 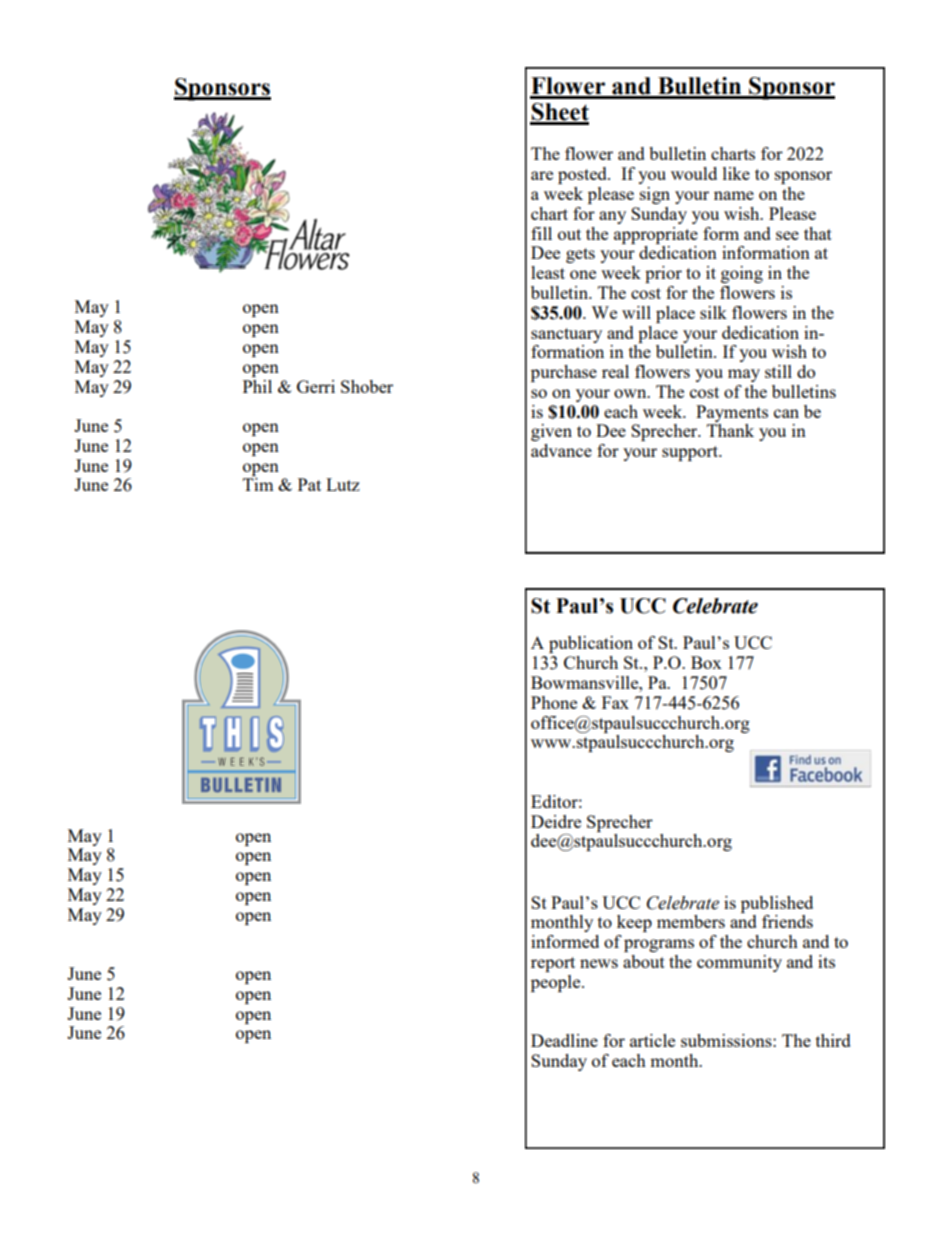 I want to click on Deadline, so click(x=564, y=1040).
